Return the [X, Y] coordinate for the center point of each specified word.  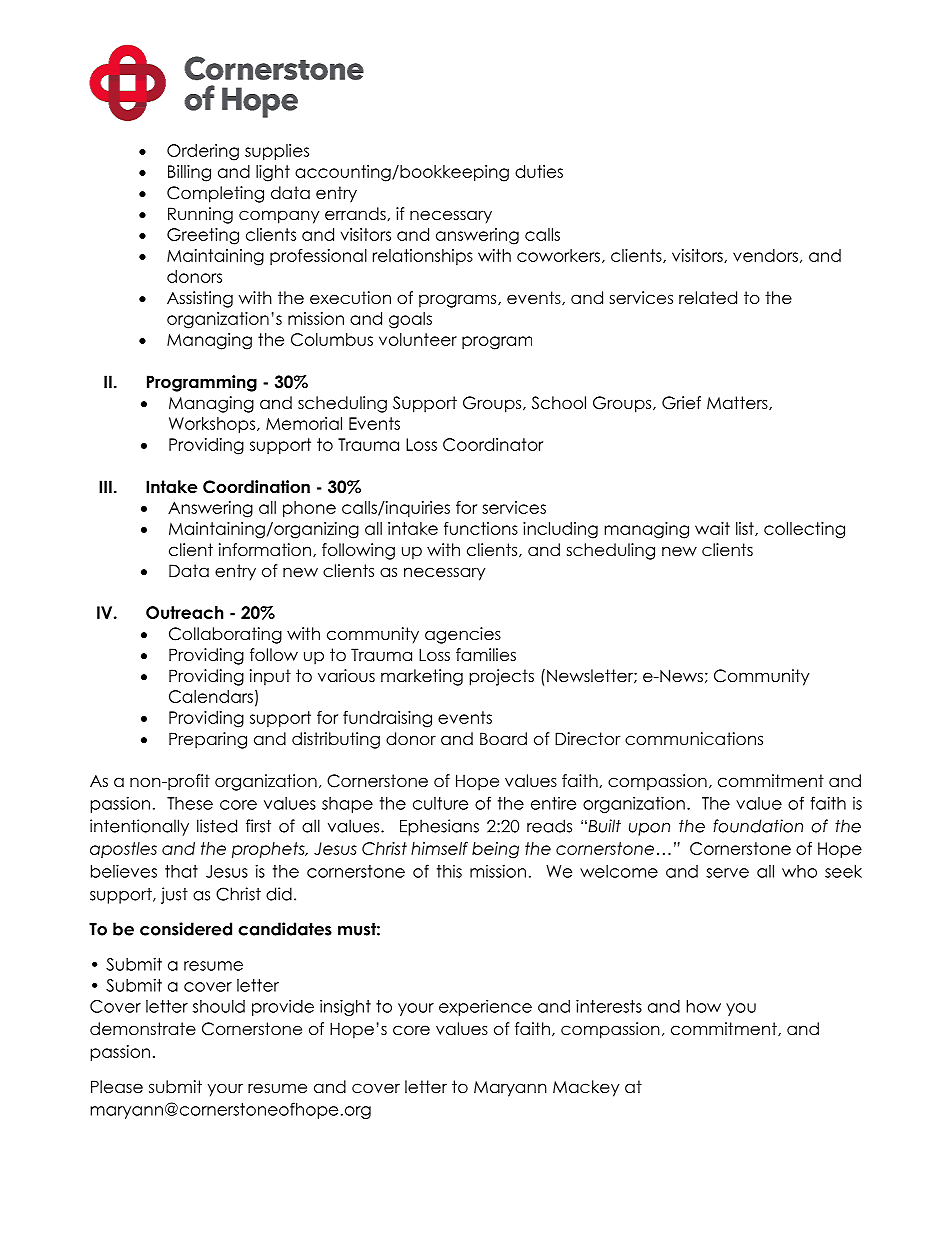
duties [539, 171]
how [703, 1006]
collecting [804, 530]
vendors [765, 255]
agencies [463, 635]
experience [485, 1007]
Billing [189, 173]
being [495, 850]
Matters [738, 403]
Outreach [185, 612]
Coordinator [493, 444]
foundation [758, 826]
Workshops [213, 425]
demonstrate [143, 1029]
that [181, 871]
